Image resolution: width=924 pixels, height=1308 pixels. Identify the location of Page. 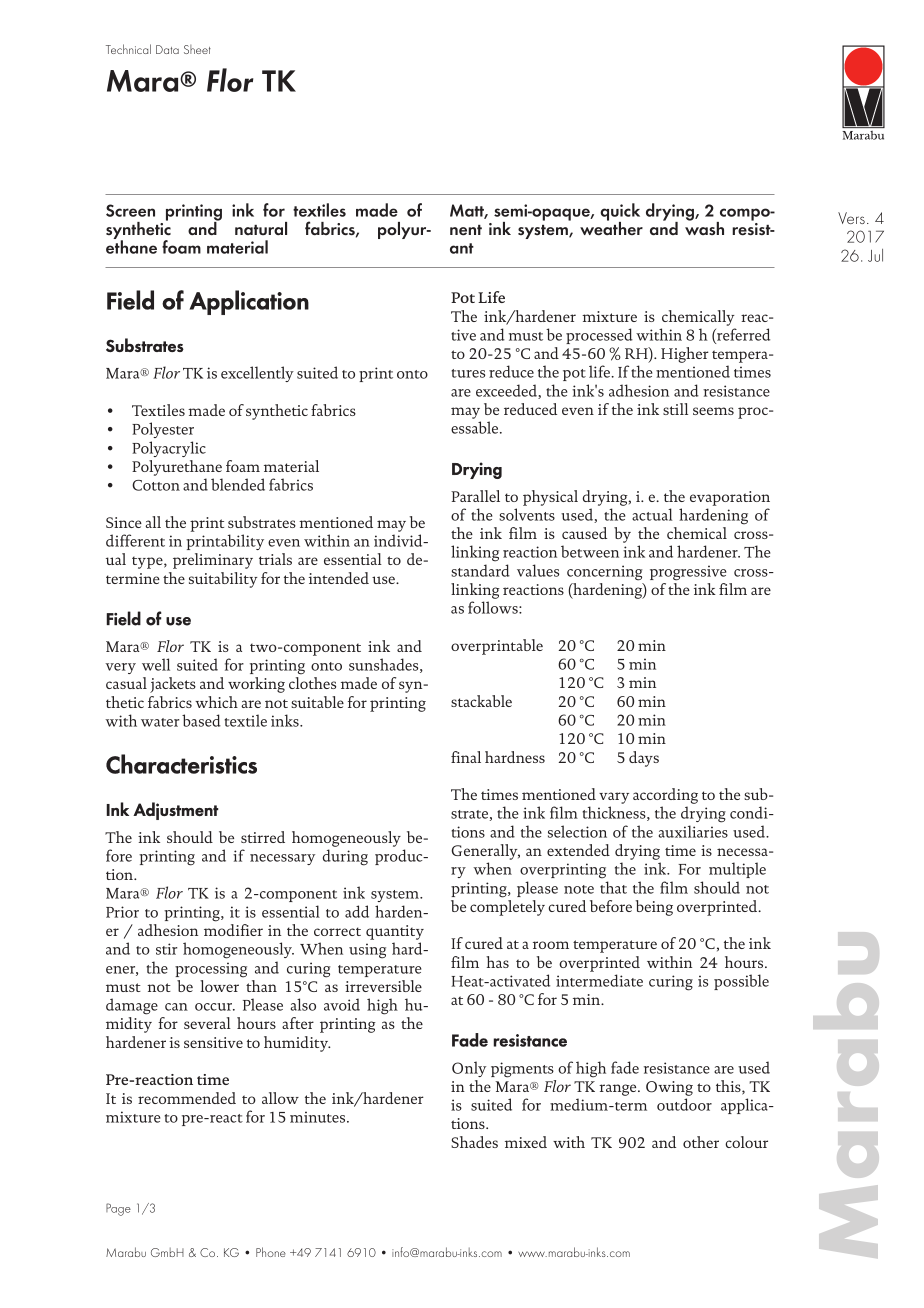
(118, 1209).
